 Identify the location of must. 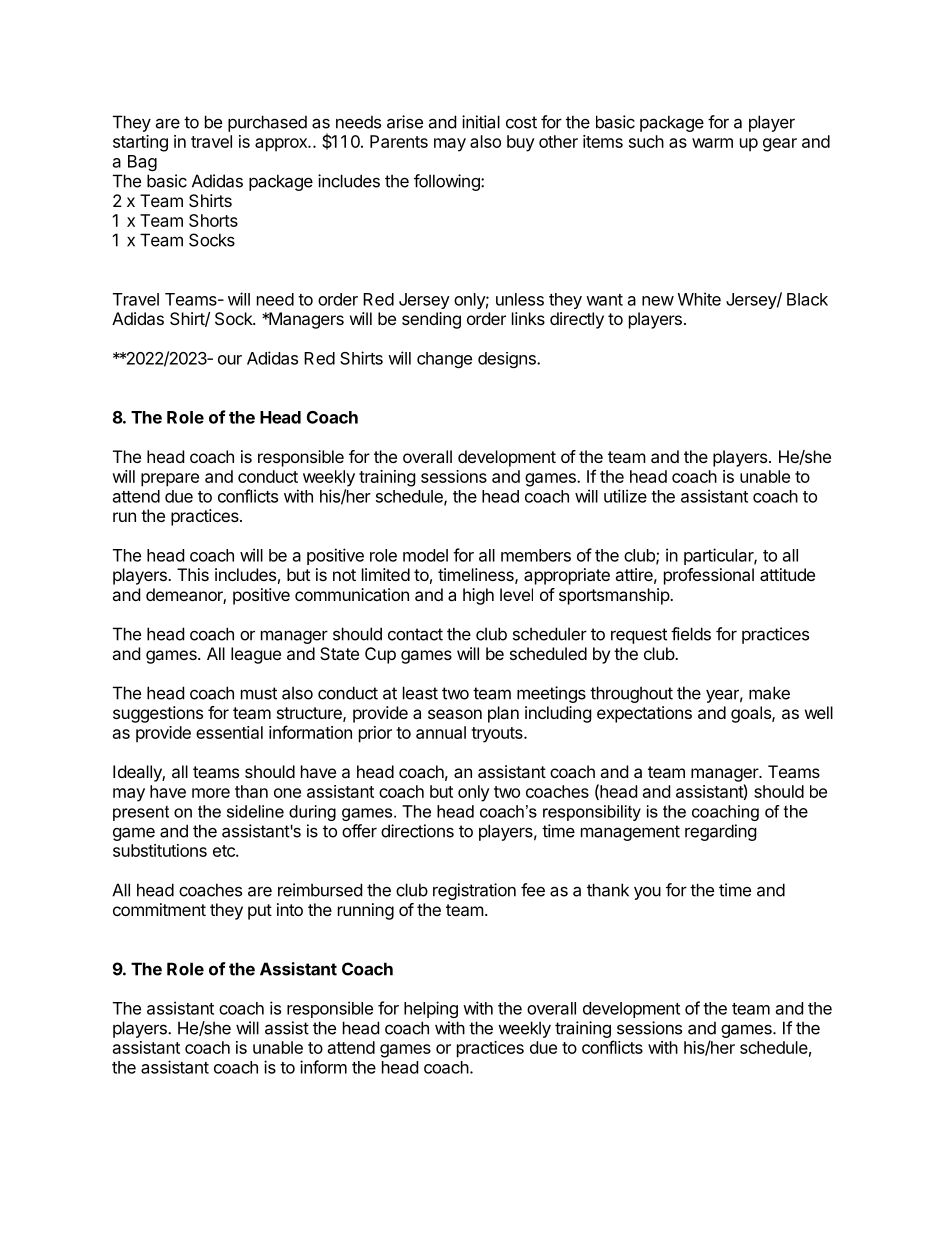
(259, 693).
